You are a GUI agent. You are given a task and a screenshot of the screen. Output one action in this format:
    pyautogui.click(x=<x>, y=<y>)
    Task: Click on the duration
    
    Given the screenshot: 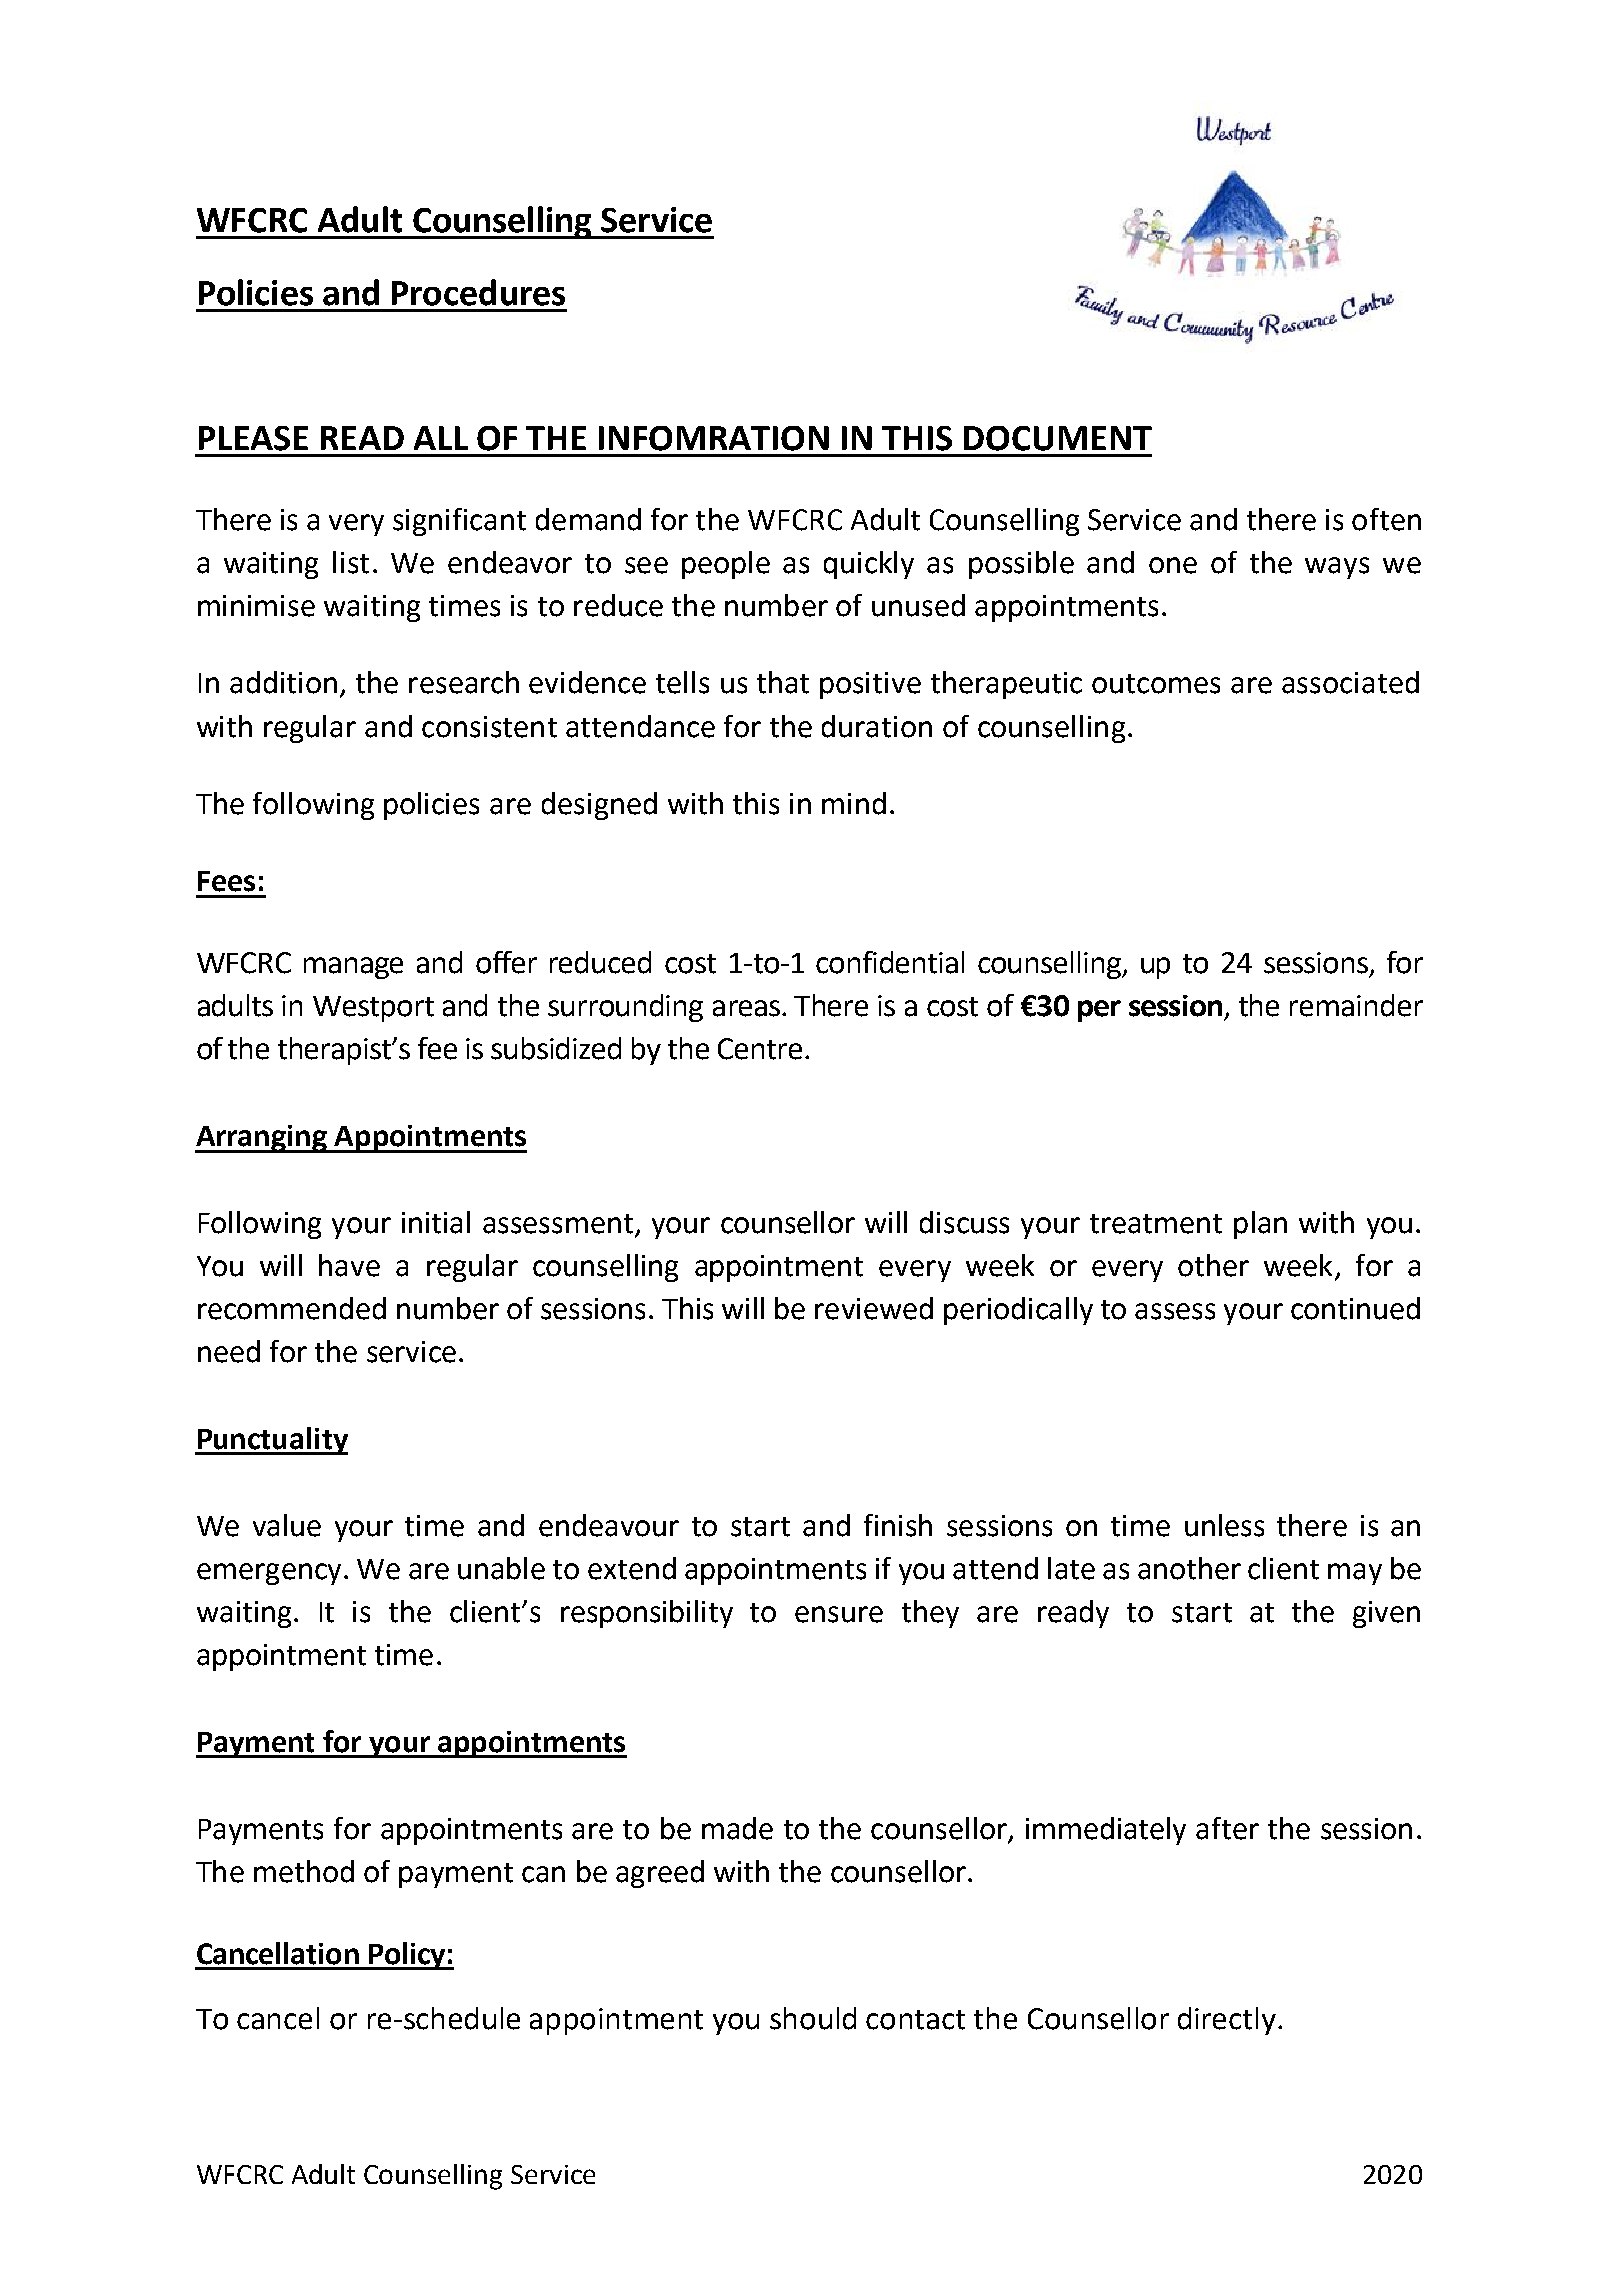 What is the action you would take?
    pyautogui.click(x=877, y=726)
